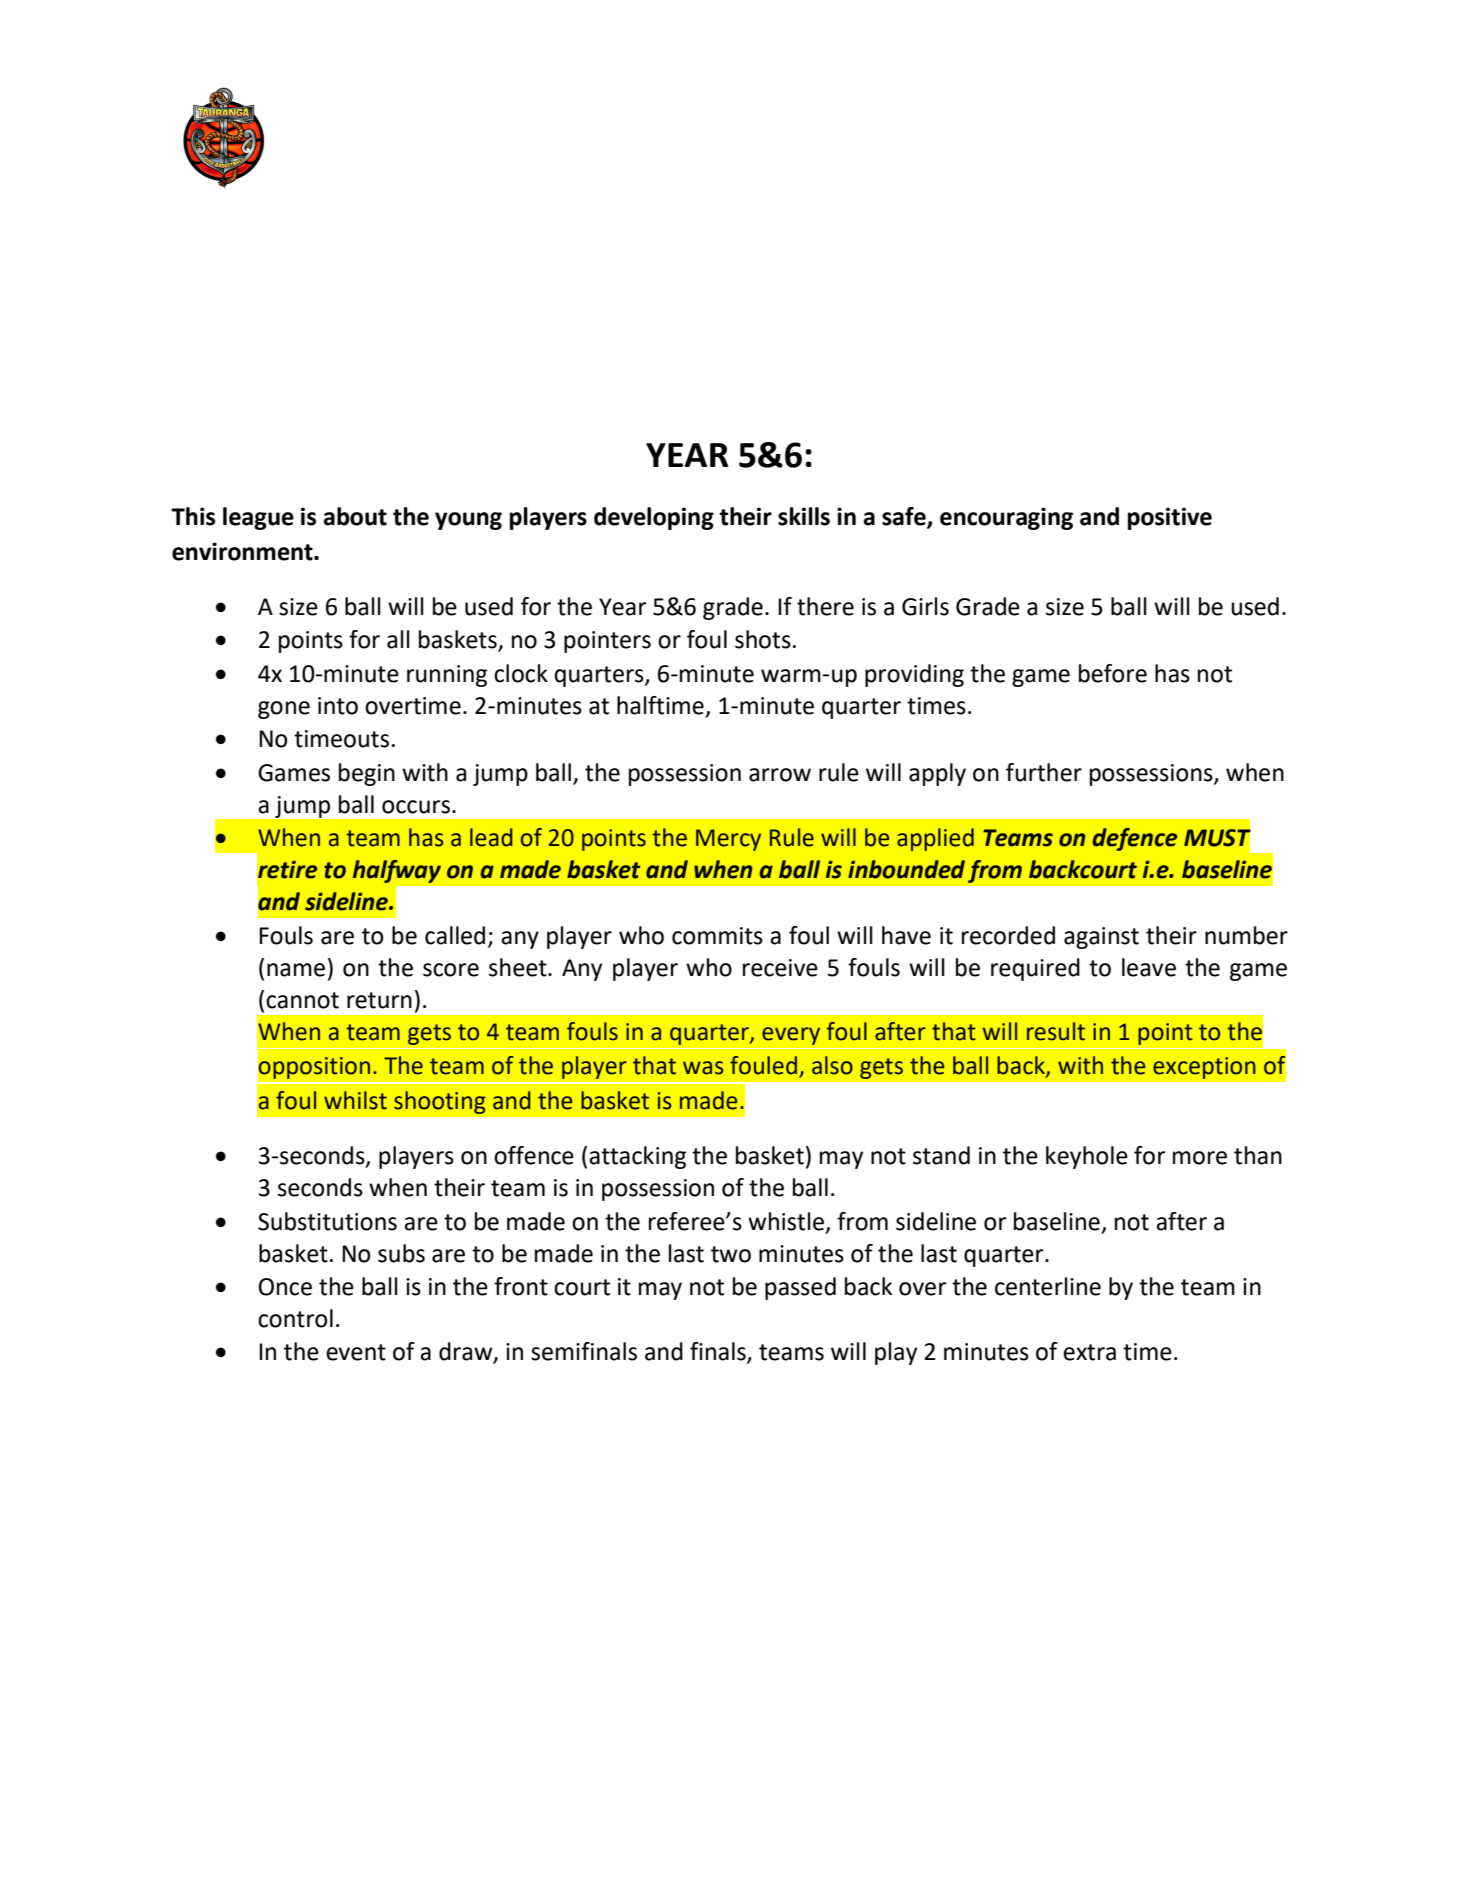 The image size is (1460, 1890). I want to click on positive, so click(1170, 518).
